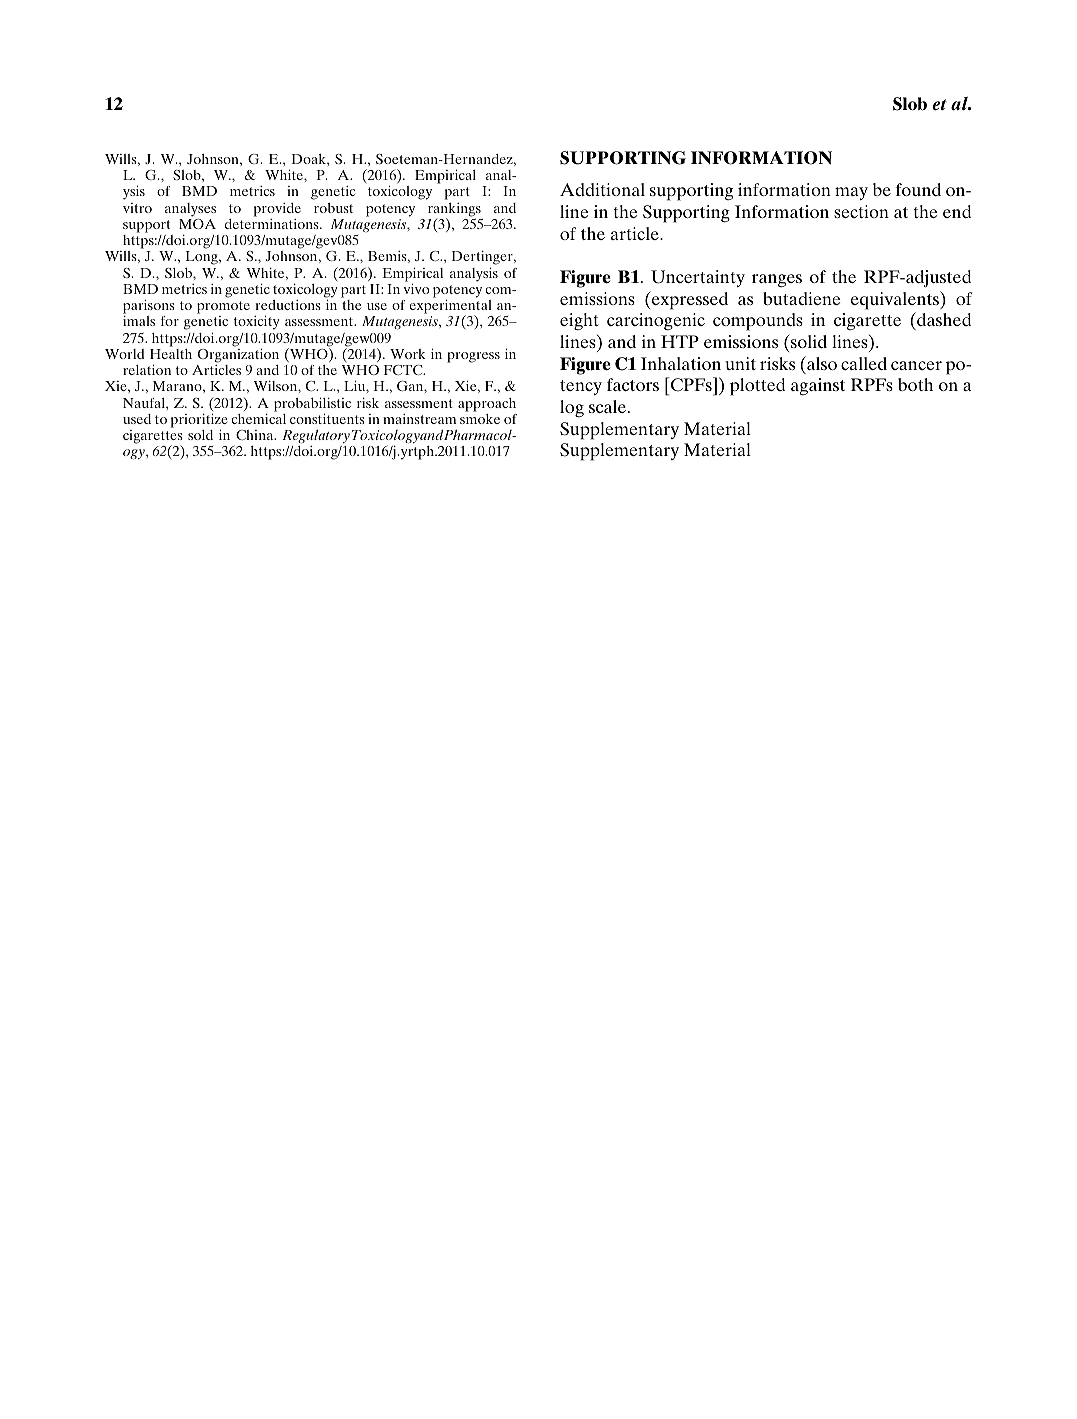 Image resolution: width=1077 pixels, height=1419 pixels. What do you see at coordinates (918, 189) in the document?
I see `found` at bounding box center [918, 189].
